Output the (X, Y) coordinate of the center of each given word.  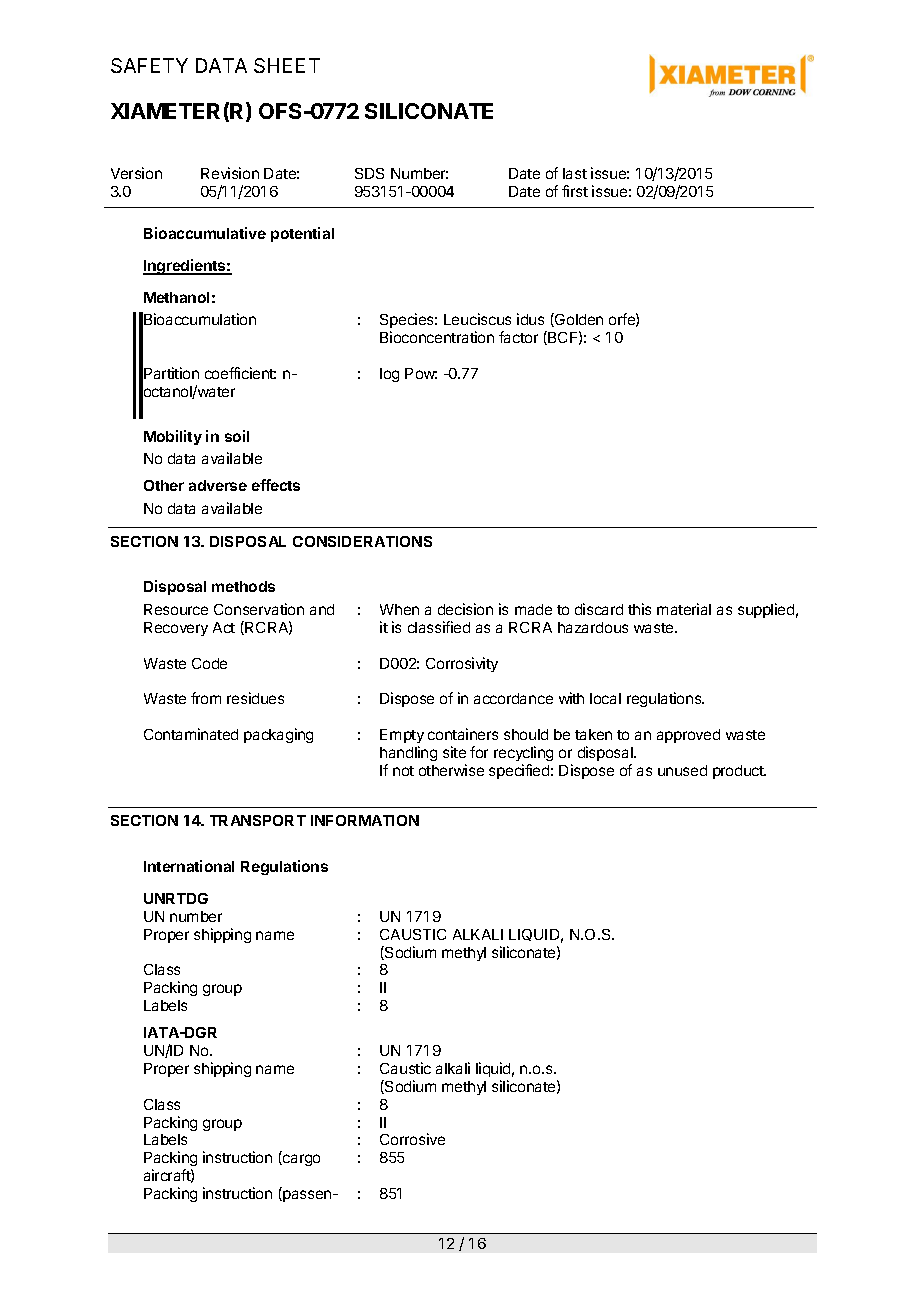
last (575, 173)
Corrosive (412, 1139)
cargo (300, 1160)
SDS (369, 173)
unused (682, 770)
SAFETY (149, 65)
